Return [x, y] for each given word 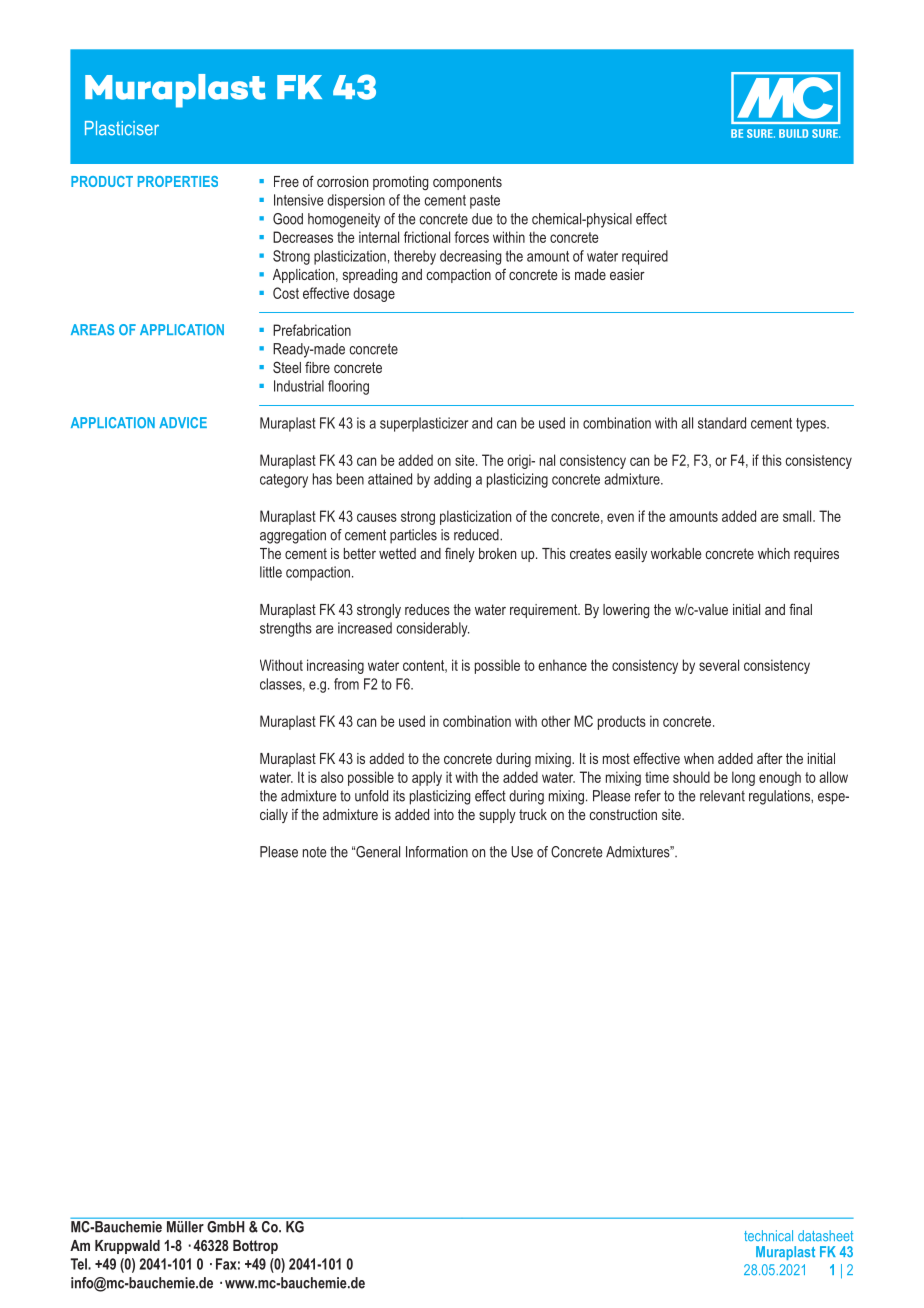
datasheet [825, 1235]
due [482, 219]
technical [768, 1235]
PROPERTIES [178, 181]
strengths [286, 629]
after [770, 758]
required [645, 257]
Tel [79, 1264]
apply [427, 778]
